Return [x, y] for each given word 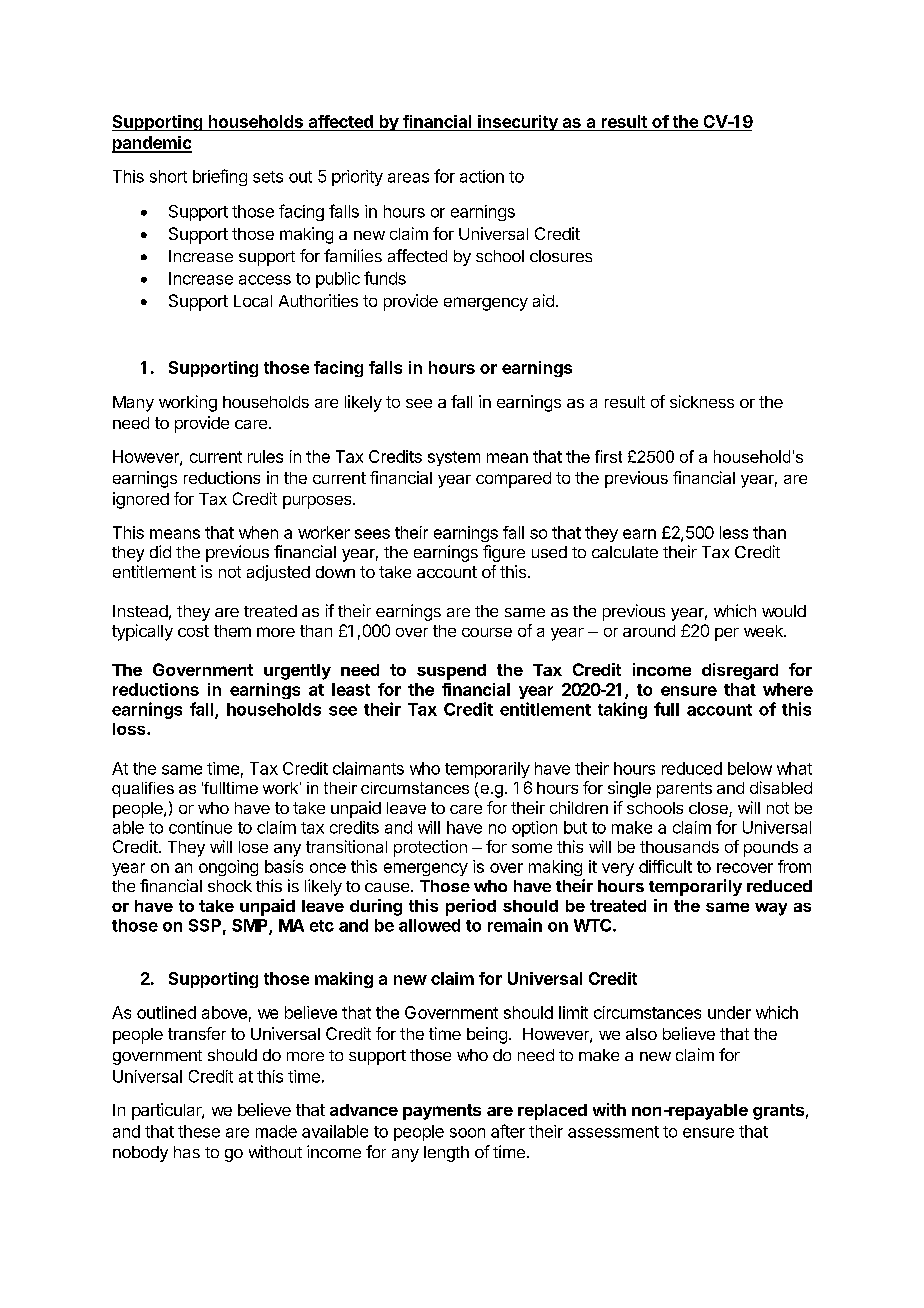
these [199, 1131]
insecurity [518, 123]
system [454, 458]
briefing [220, 177]
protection [430, 848]
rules [265, 456]
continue [200, 827]
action [482, 176]
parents [684, 790]
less [734, 532]
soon [467, 1133]
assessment [613, 1132]
